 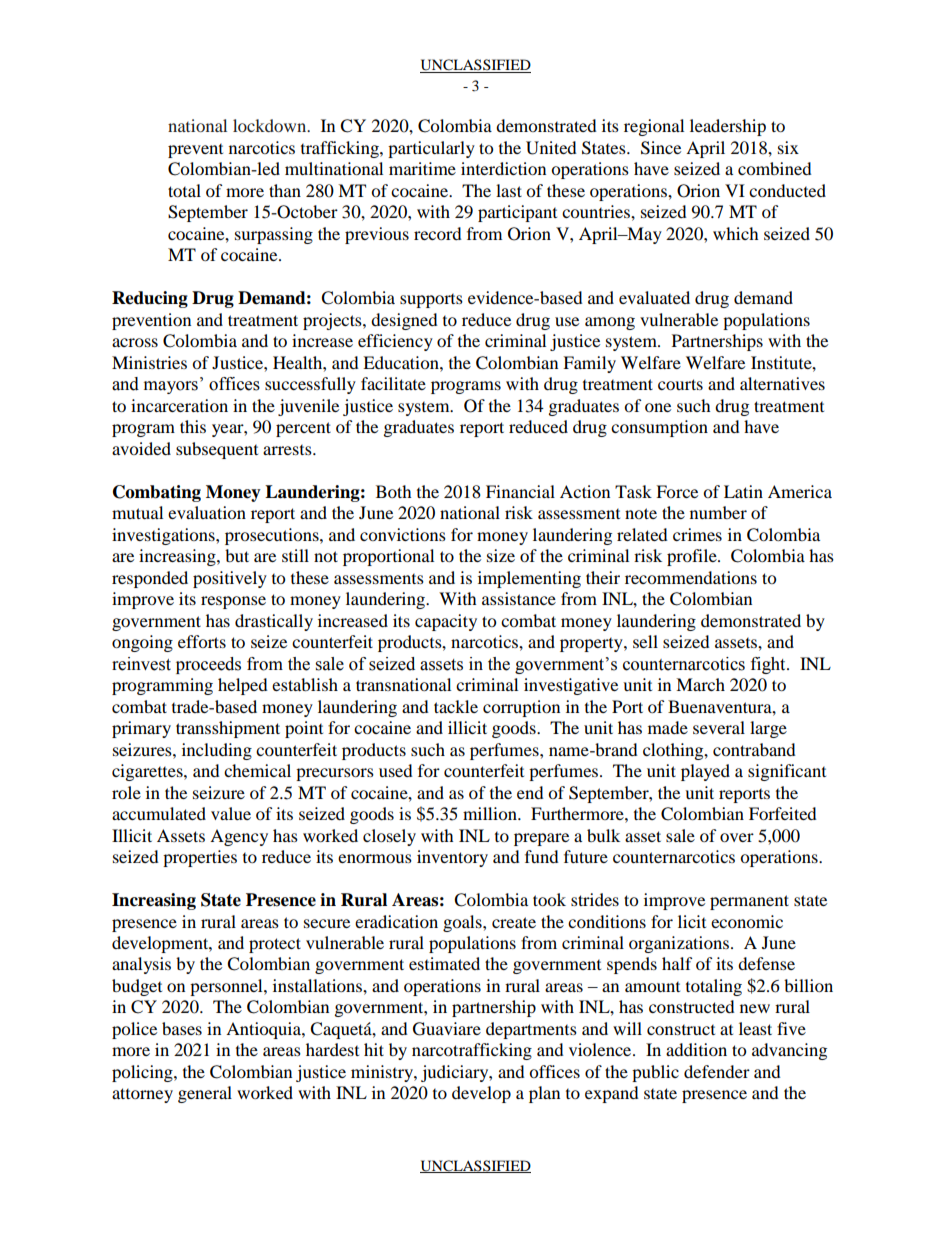 I want to click on inventory, so click(x=452, y=858).
